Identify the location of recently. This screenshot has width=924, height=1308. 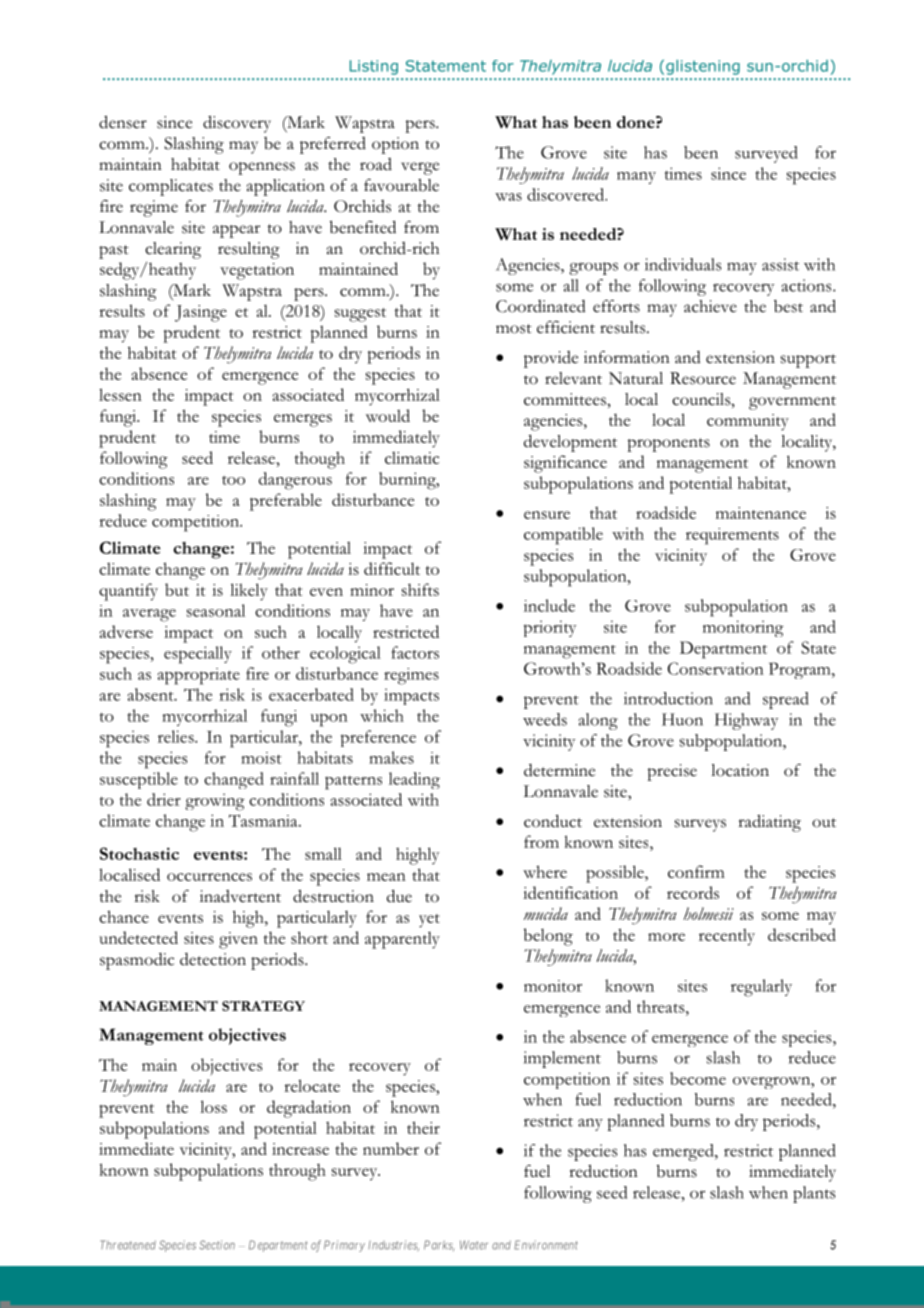
(727, 937).
